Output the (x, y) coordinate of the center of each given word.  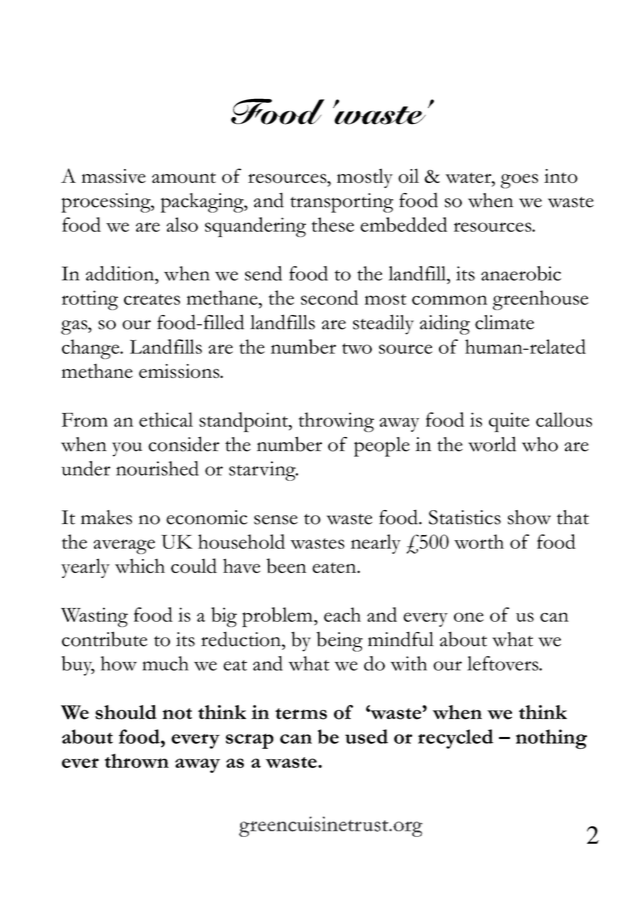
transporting (341, 203)
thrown (137, 761)
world (492, 444)
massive (114, 176)
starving (263, 471)
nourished (157, 468)
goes (519, 181)
